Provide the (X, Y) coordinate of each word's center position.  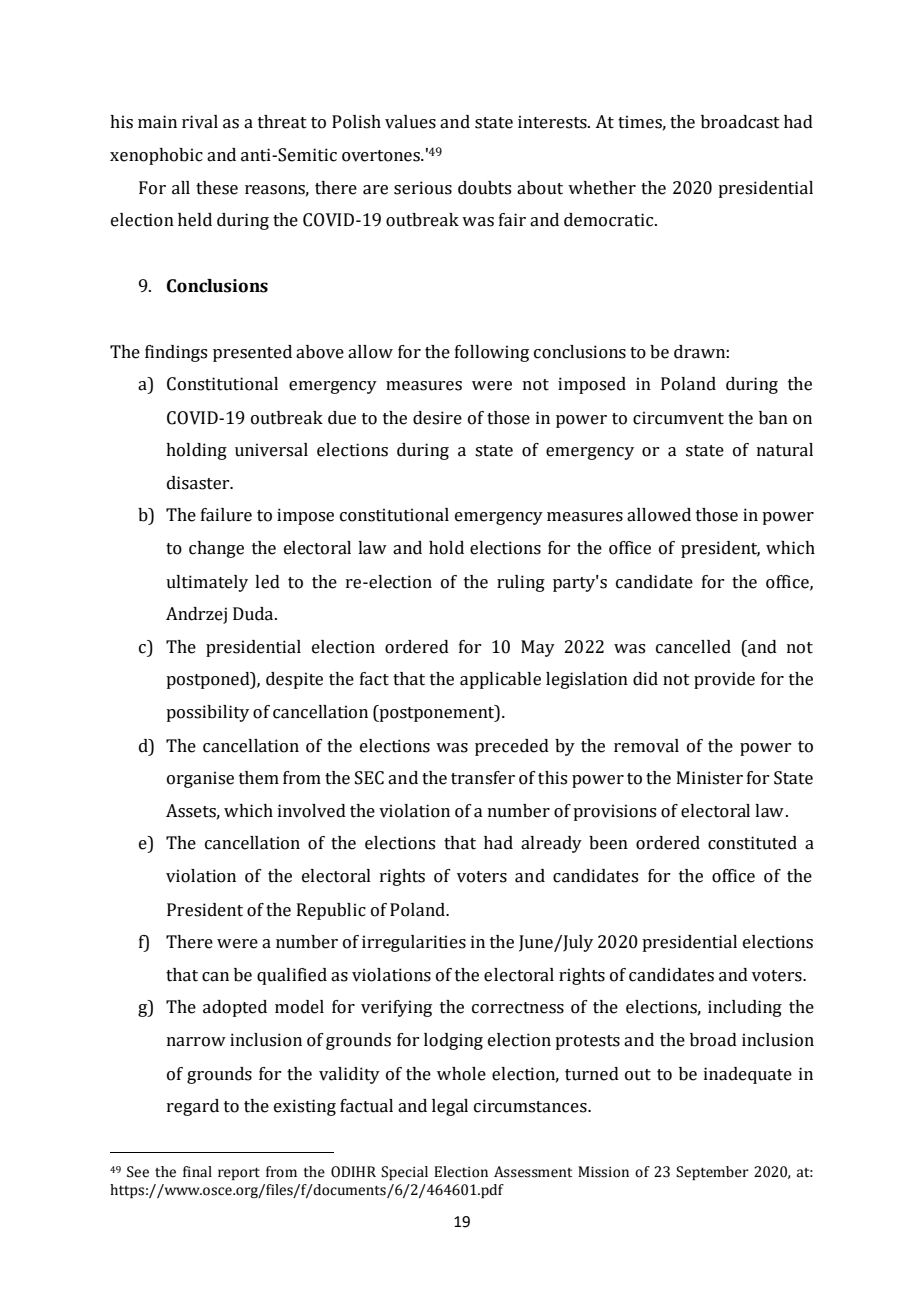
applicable (500, 680)
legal (450, 1107)
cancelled (693, 647)
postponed (209, 680)
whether (602, 188)
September (712, 1173)
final (197, 1172)
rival (200, 122)
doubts (484, 188)
